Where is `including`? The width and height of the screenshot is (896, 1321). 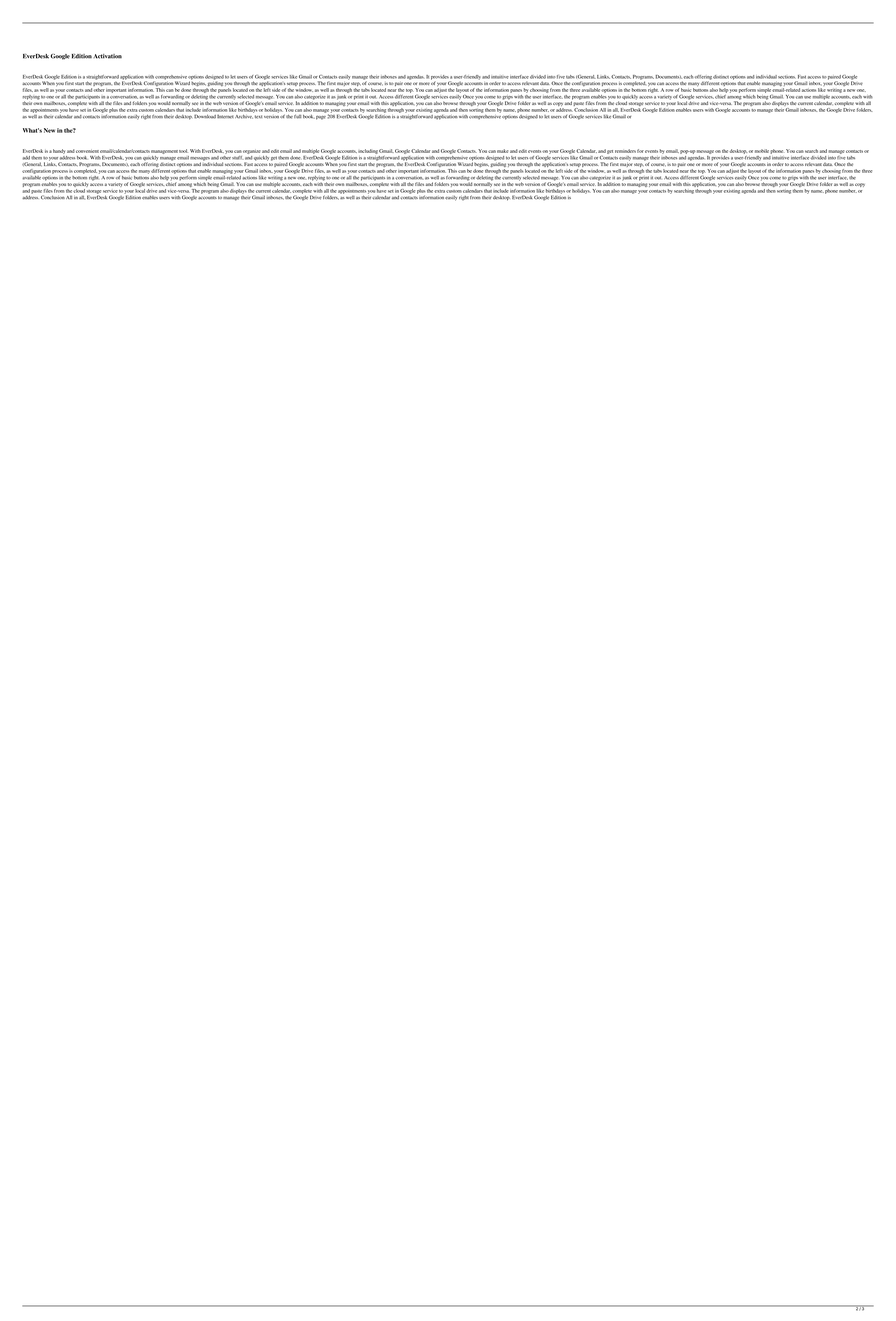 including is located at coordinates (368, 151).
